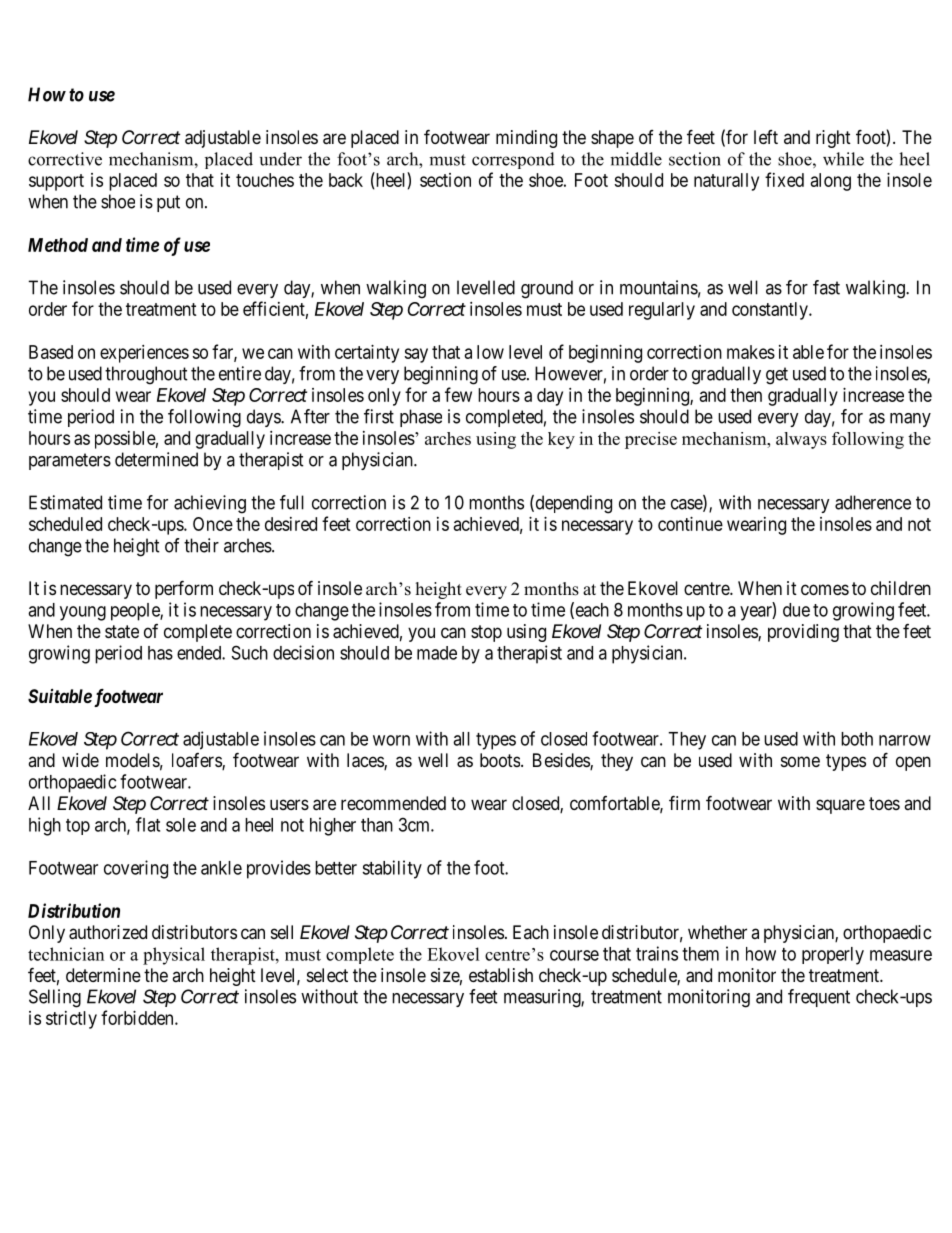 The width and height of the screenshot is (952, 1233). I want to click on both, so click(857, 739).
